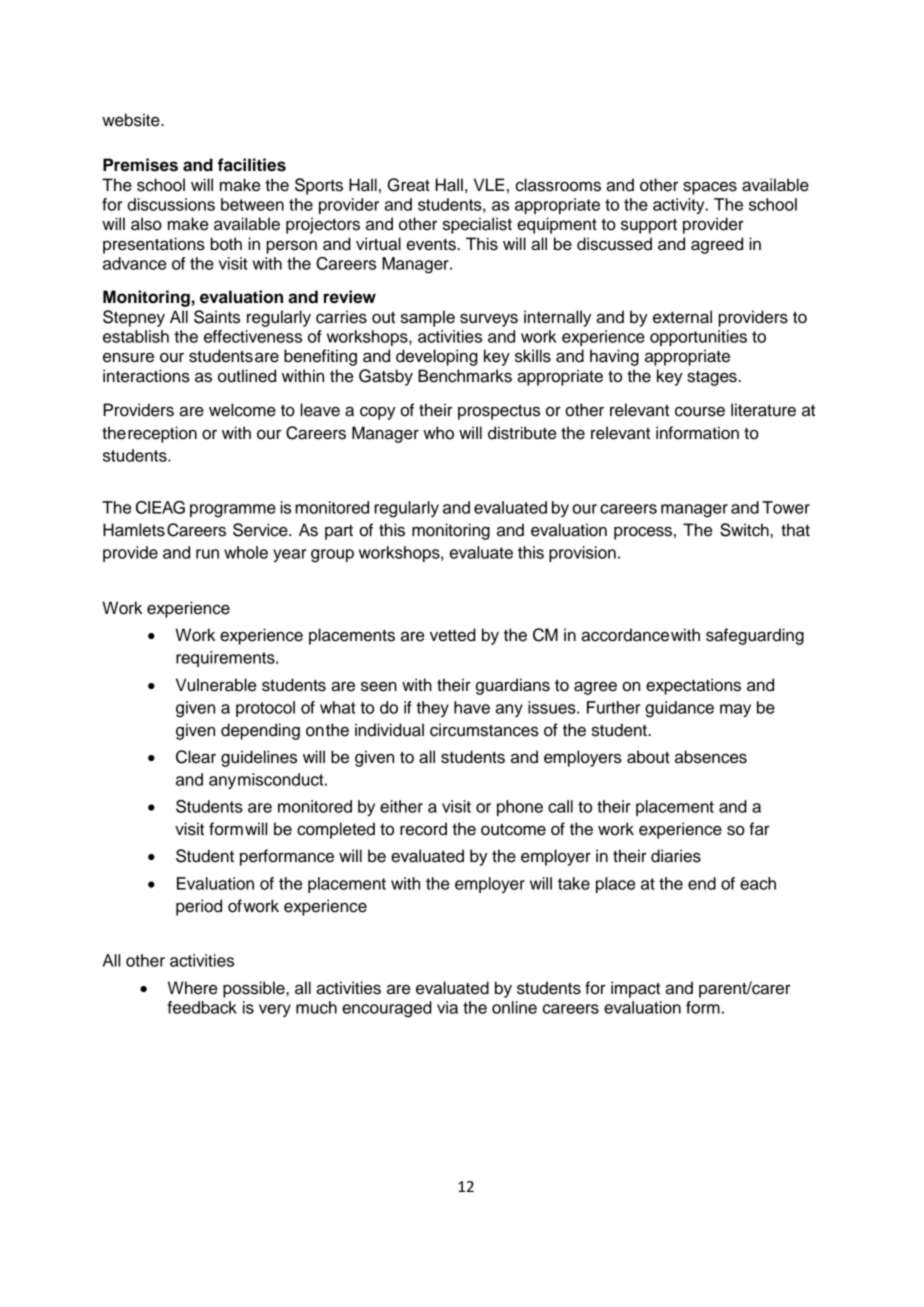 The height and width of the document is (1307, 924). What do you see at coordinates (242, 410) in the document?
I see `welcome` at bounding box center [242, 410].
